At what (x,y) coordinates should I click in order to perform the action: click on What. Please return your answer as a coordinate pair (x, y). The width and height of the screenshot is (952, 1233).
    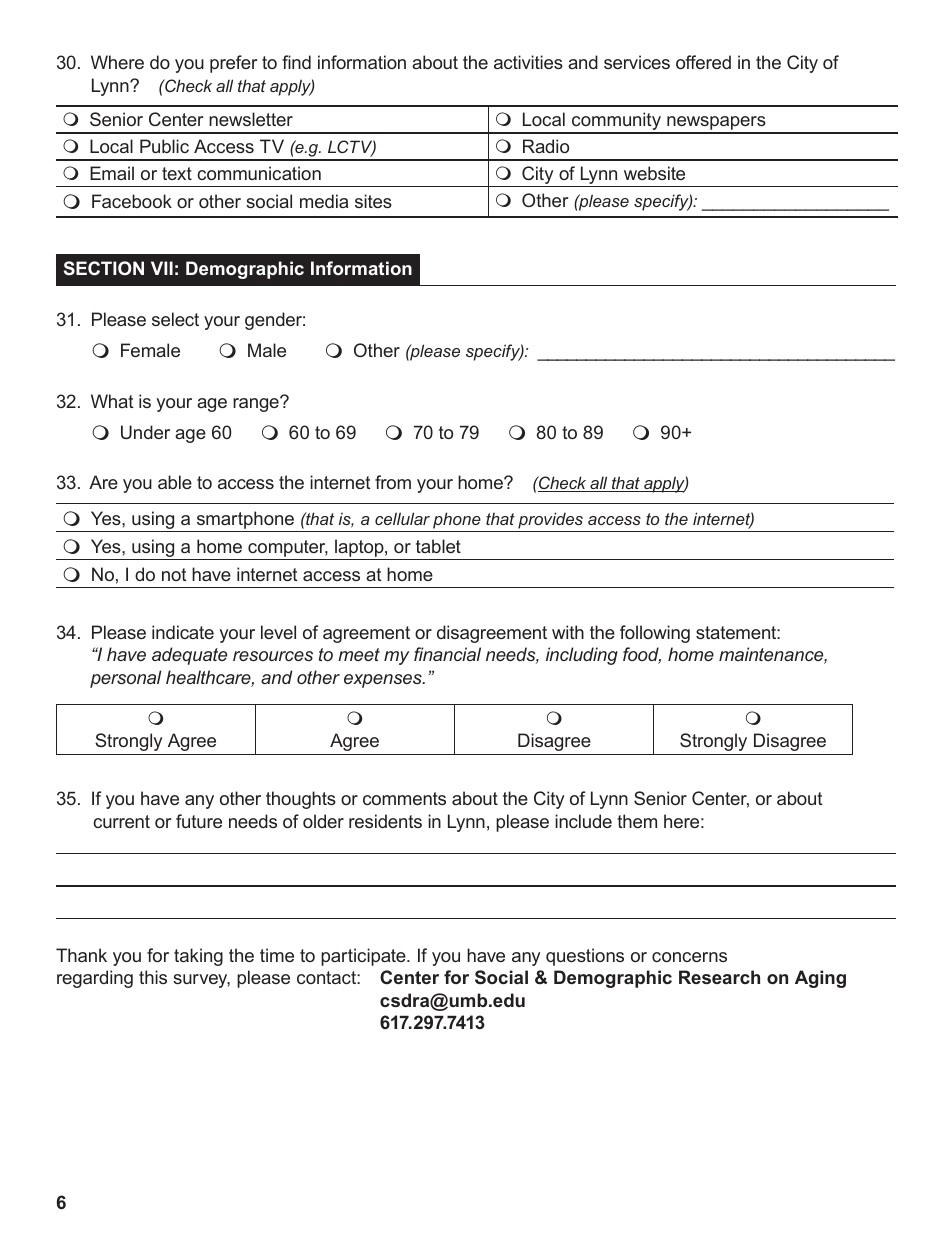
    Looking at the image, I should click on (112, 401).
